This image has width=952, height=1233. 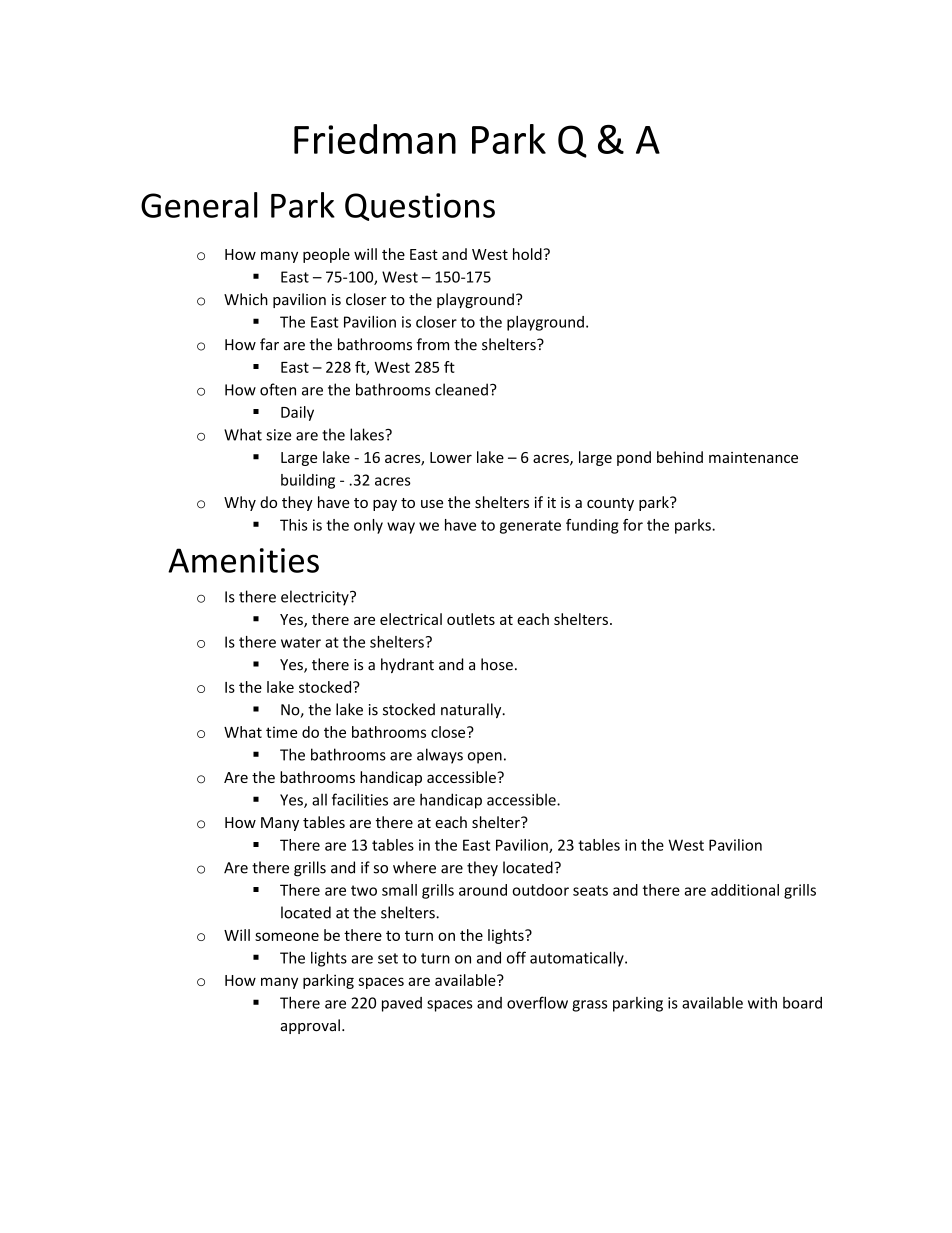 What do you see at coordinates (633, 525) in the image?
I see `for` at bounding box center [633, 525].
